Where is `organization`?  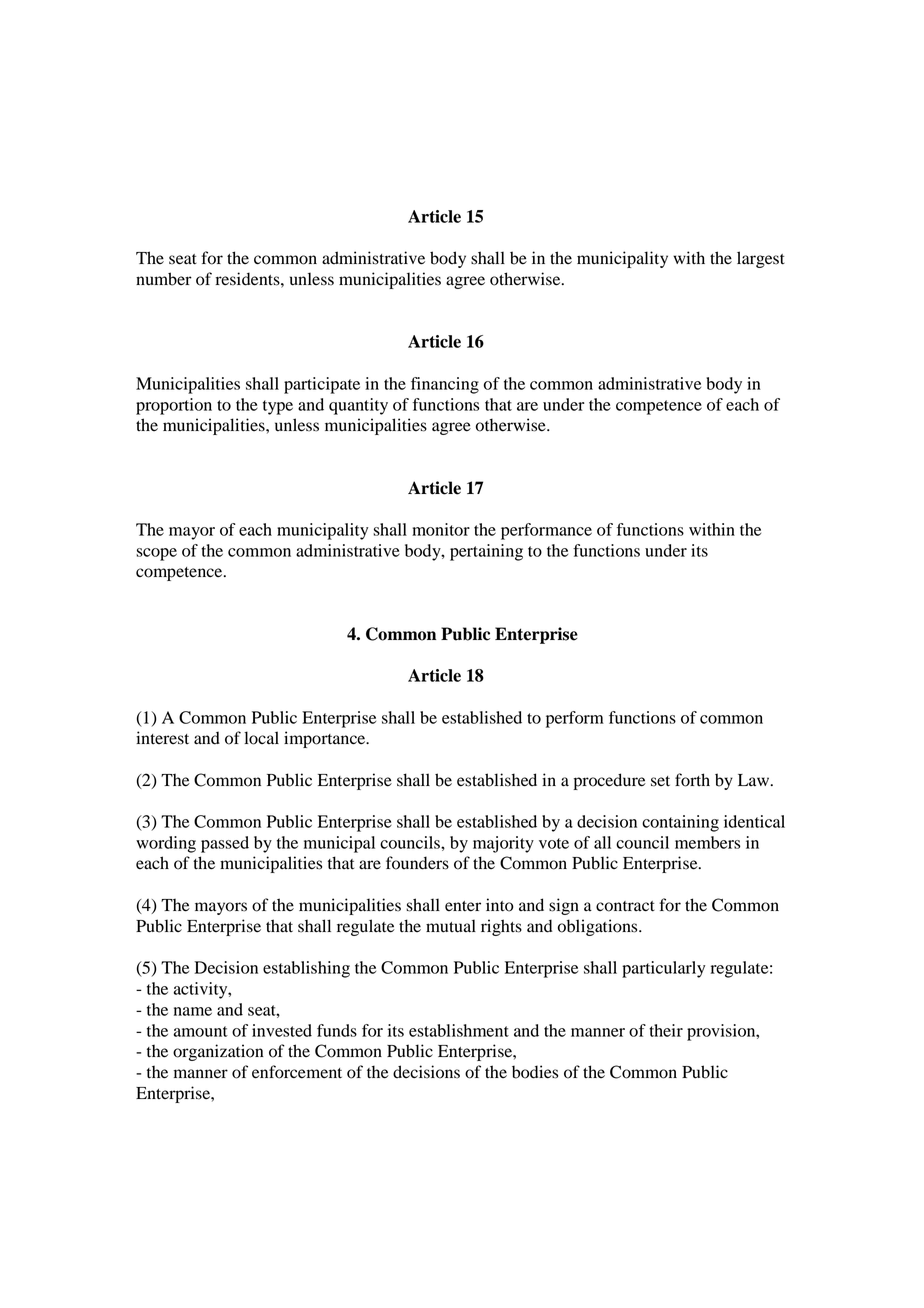 organization is located at coordinates (218, 1052).
